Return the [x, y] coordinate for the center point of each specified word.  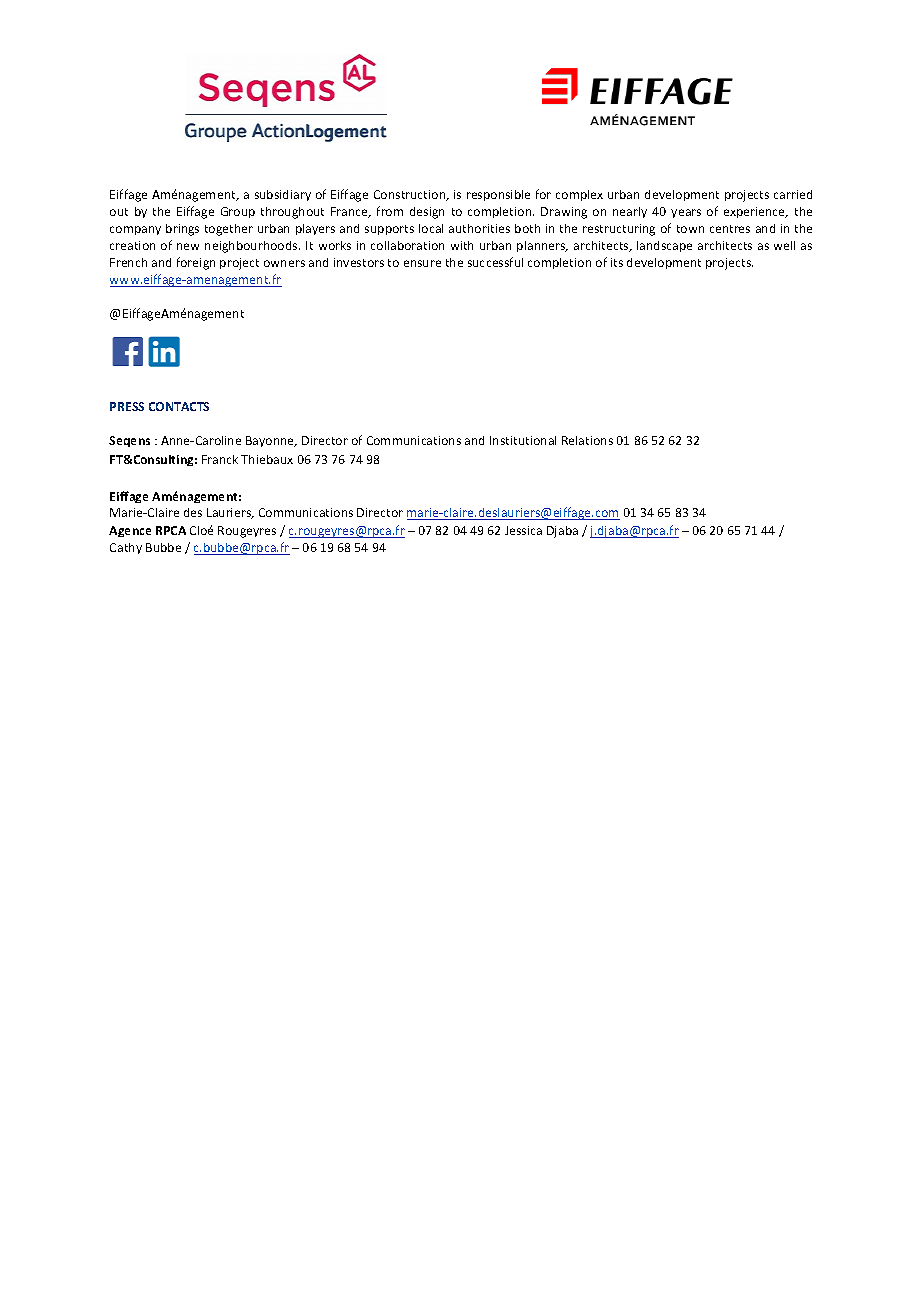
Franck [220, 459]
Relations [587, 440]
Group [238, 212]
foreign [196, 263]
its [617, 262]
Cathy [126, 548]
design [427, 213]
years [686, 213]
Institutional [523, 440]
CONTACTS [179, 406]
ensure [422, 263]
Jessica [523, 530]
